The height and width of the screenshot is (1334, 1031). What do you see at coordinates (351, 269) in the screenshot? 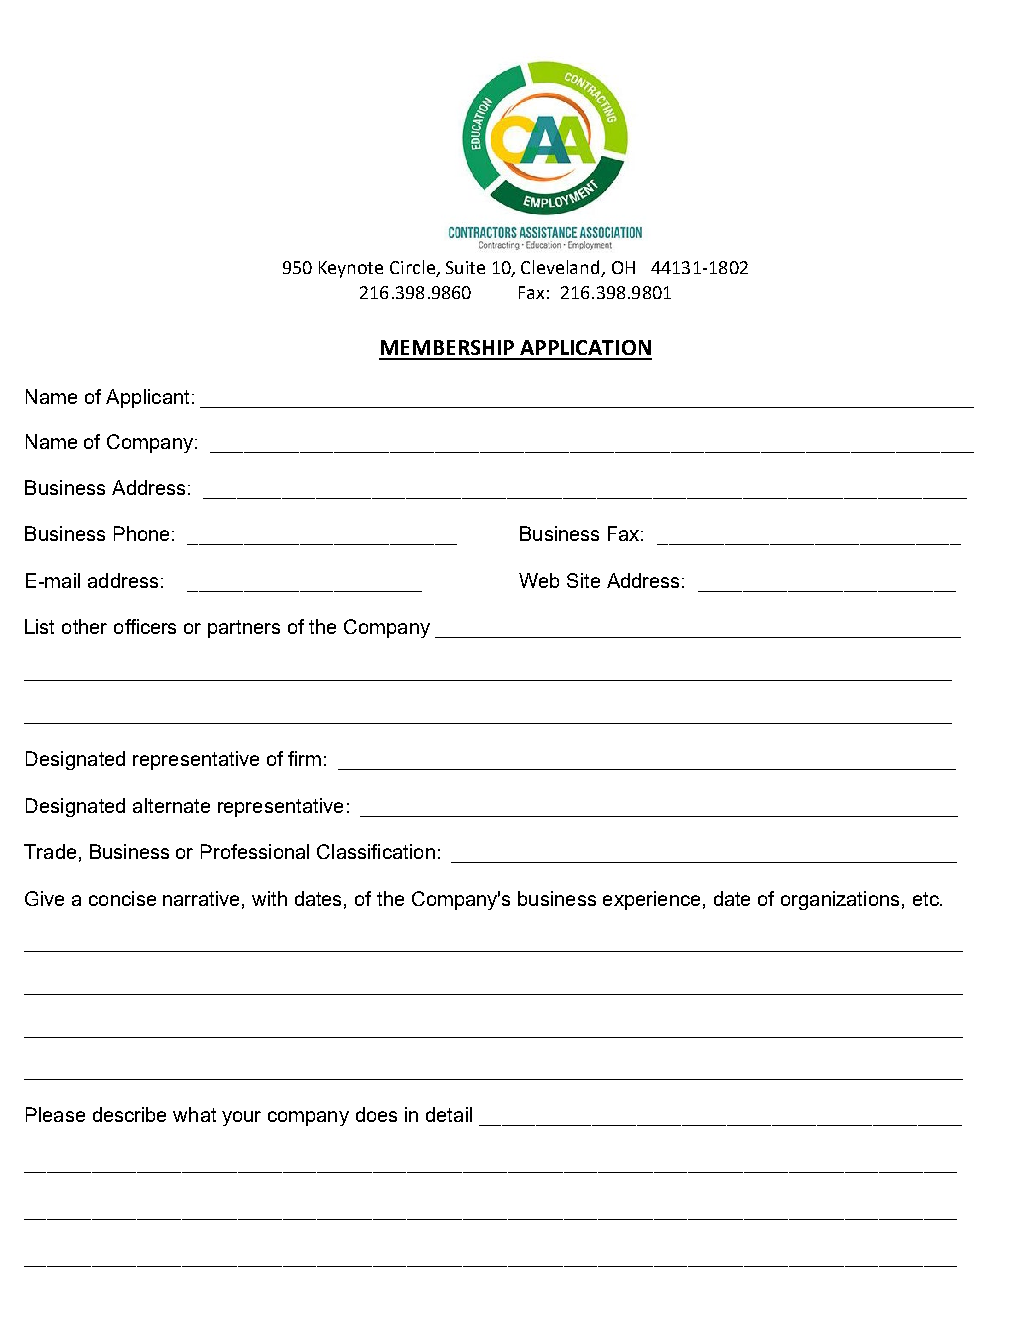
I see `Keynote` at bounding box center [351, 269].
